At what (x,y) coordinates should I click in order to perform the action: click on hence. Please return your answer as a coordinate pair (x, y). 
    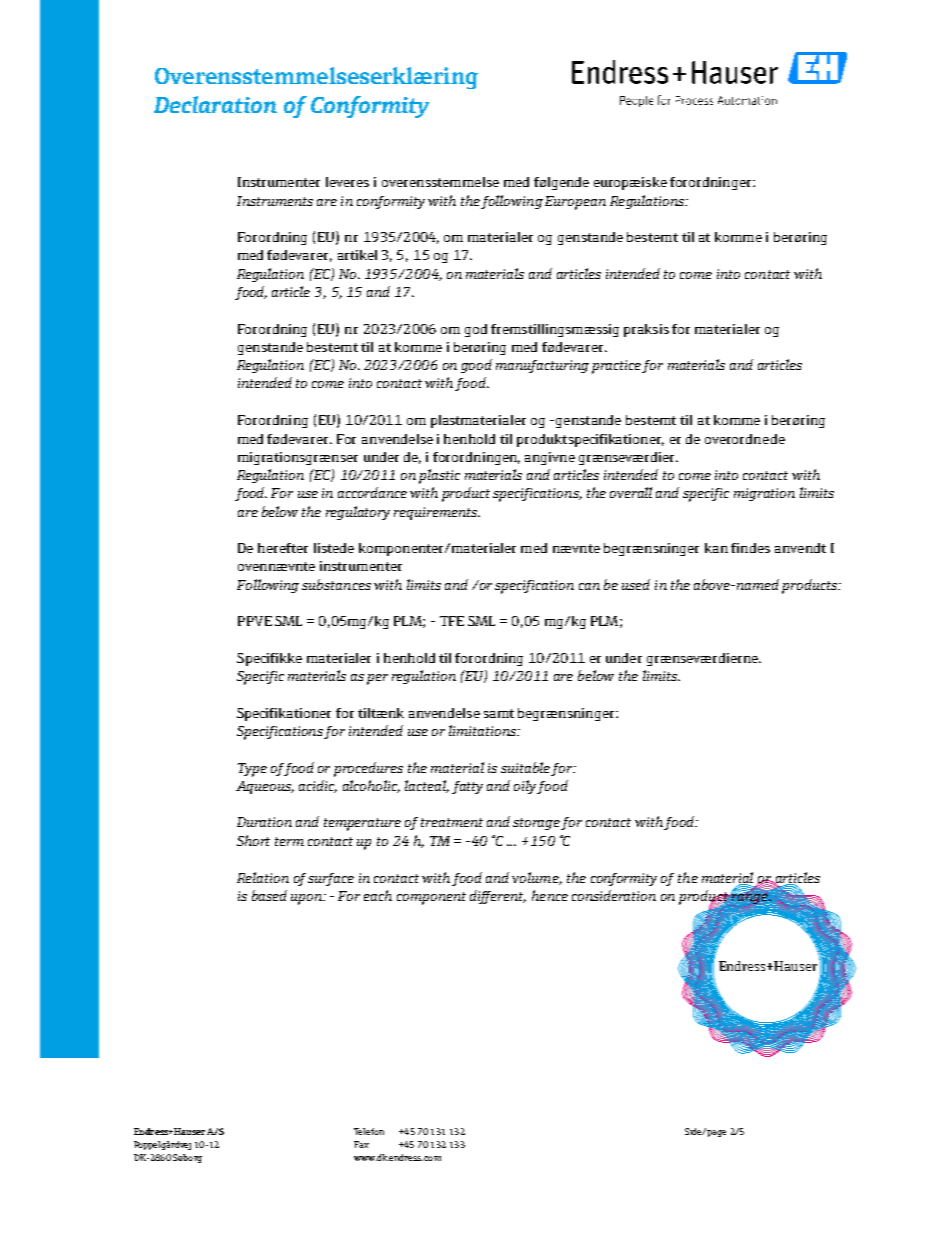
    Looking at the image, I should click on (550, 895).
